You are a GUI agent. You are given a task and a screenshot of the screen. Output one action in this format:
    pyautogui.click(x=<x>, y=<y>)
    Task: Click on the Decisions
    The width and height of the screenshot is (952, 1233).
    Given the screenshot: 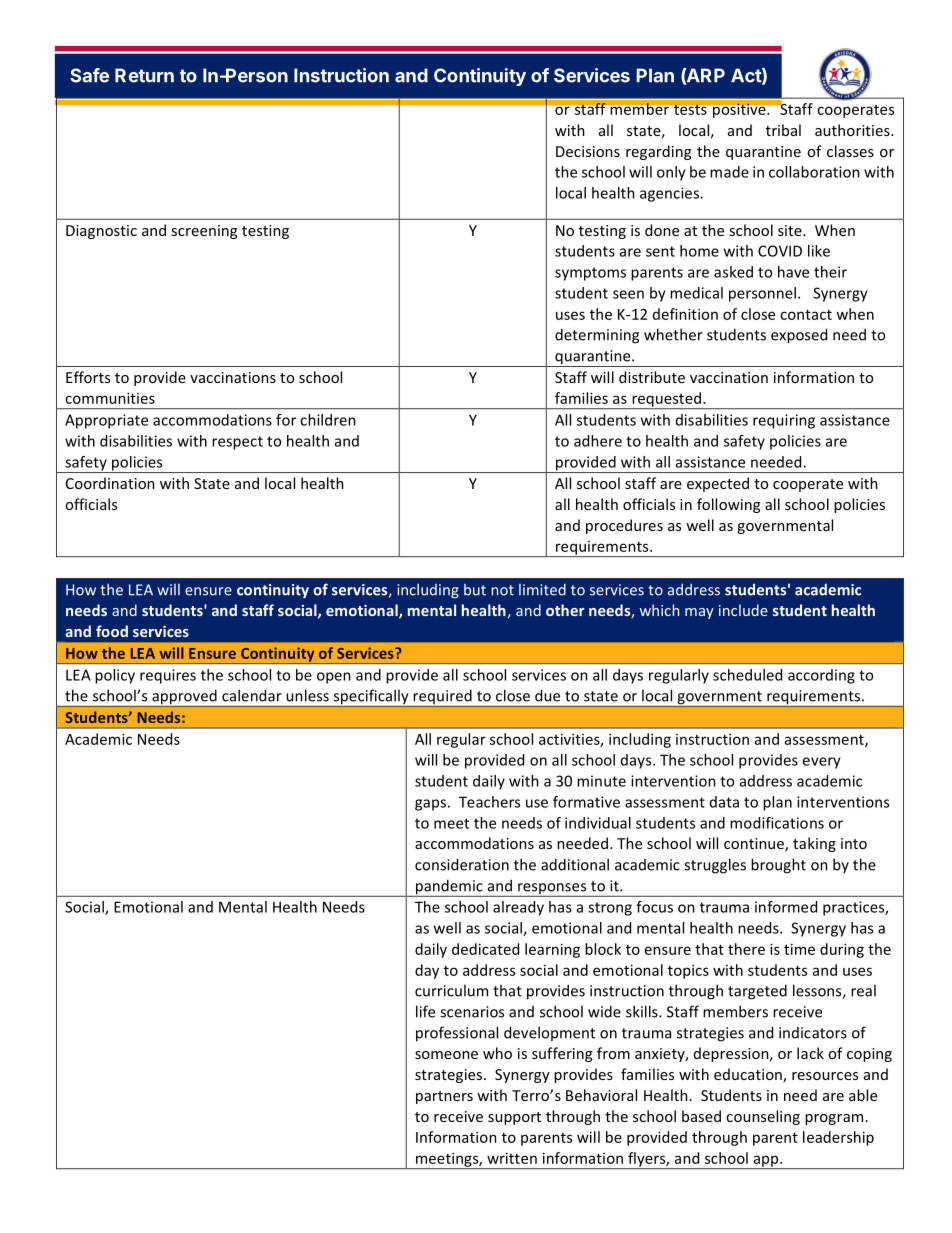 What is the action you would take?
    pyautogui.click(x=588, y=151)
